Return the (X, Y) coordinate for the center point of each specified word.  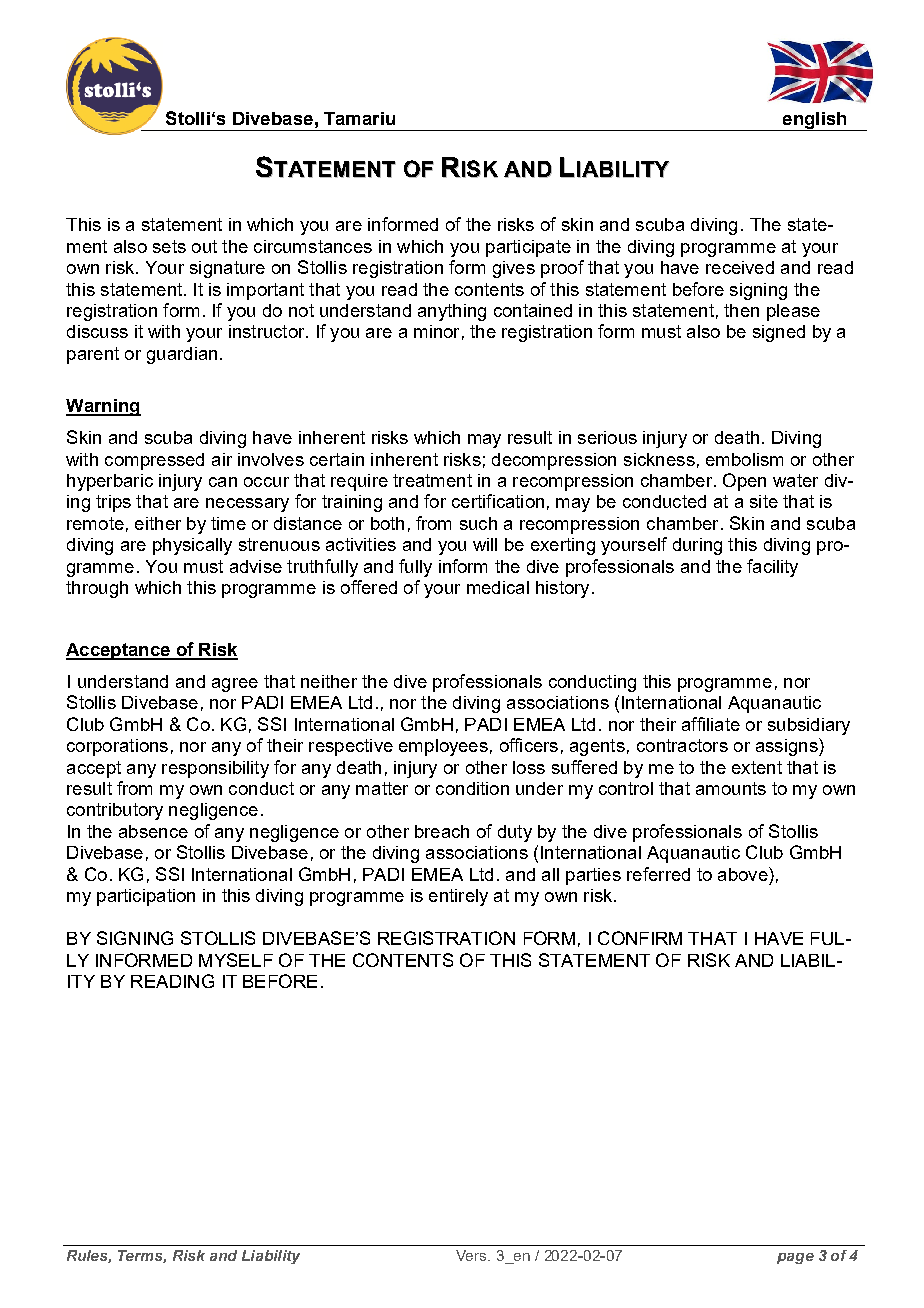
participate (528, 248)
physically (192, 546)
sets (169, 246)
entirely (458, 897)
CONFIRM (640, 938)
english (814, 121)
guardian (182, 355)
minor (436, 331)
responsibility (215, 769)
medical (498, 587)
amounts (731, 788)
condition (472, 788)
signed (779, 333)
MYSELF (236, 960)
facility (772, 568)
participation (146, 897)
